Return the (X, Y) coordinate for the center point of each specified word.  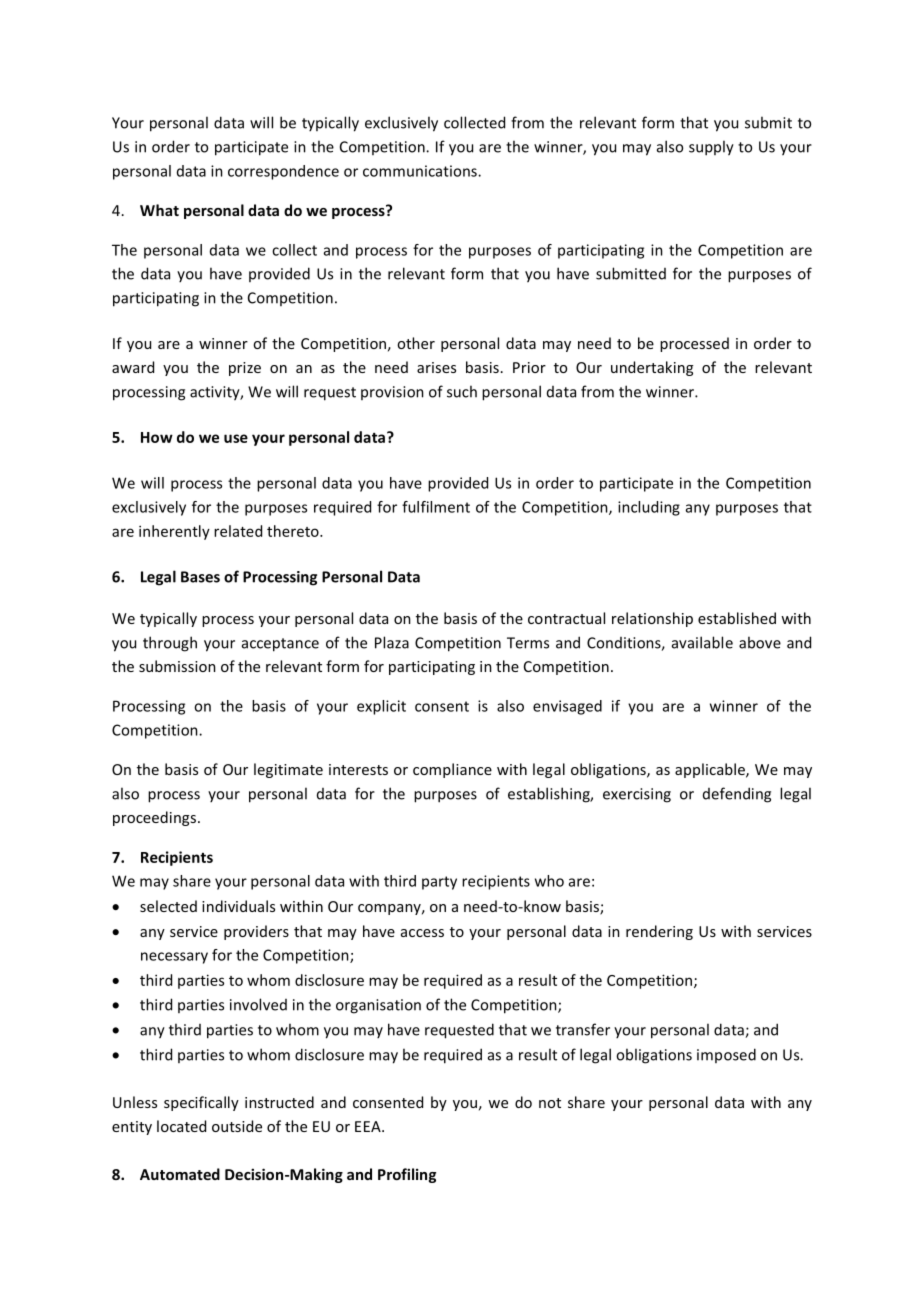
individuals (238, 906)
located (181, 1126)
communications (421, 171)
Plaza (392, 642)
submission (177, 666)
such (462, 391)
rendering (659, 932)
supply (711, 148)
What (159, 210)
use (236, 438)
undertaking (652, 368)
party (439, 883)
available (702, 642)
